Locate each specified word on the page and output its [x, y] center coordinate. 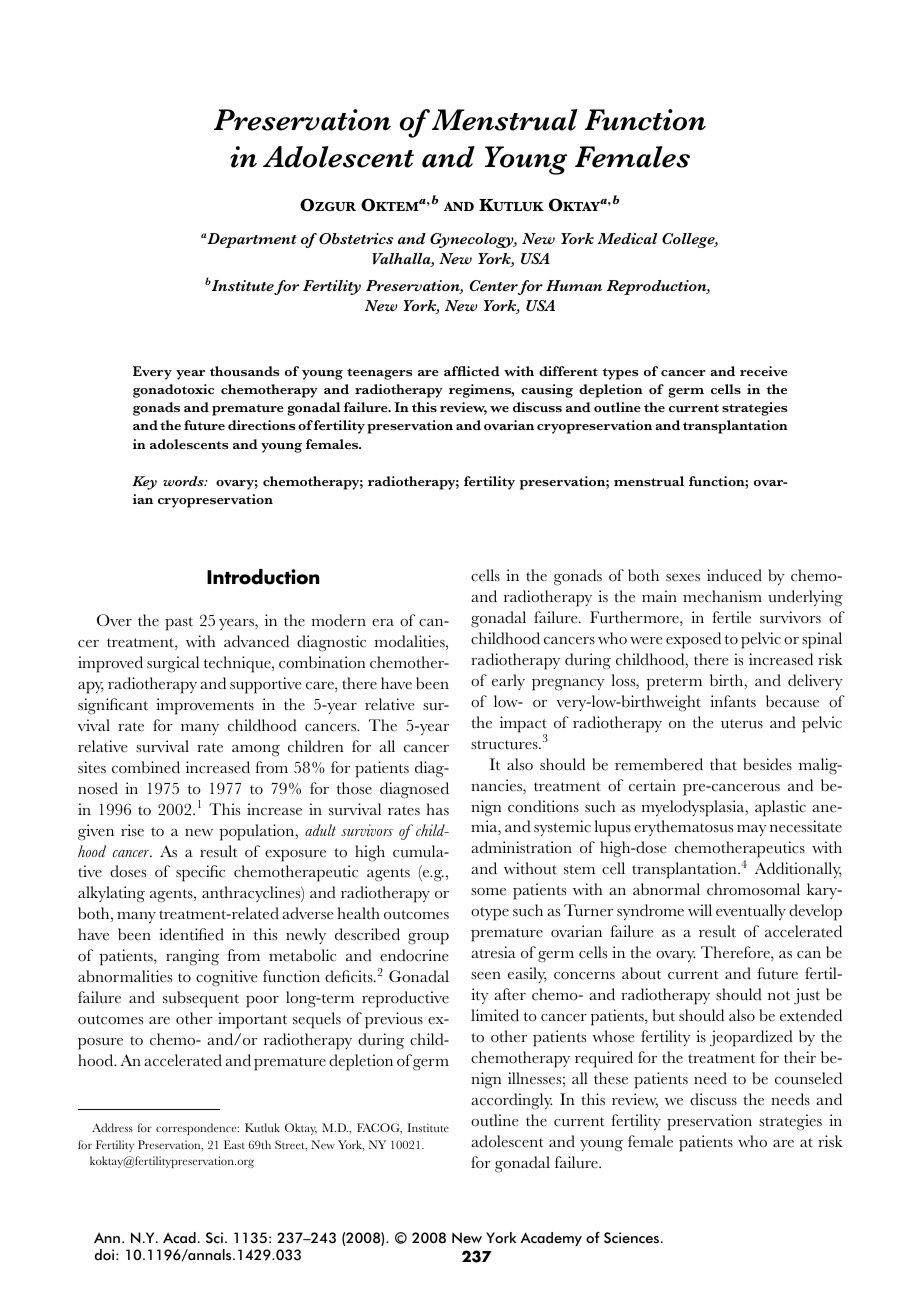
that [723, 764]
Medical [627, 238]
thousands [244, 371]
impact [523, 725]
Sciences [633, 1238]
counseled [808, 1078]
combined [146, 767]
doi [106, 1254]
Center [494, 285]
